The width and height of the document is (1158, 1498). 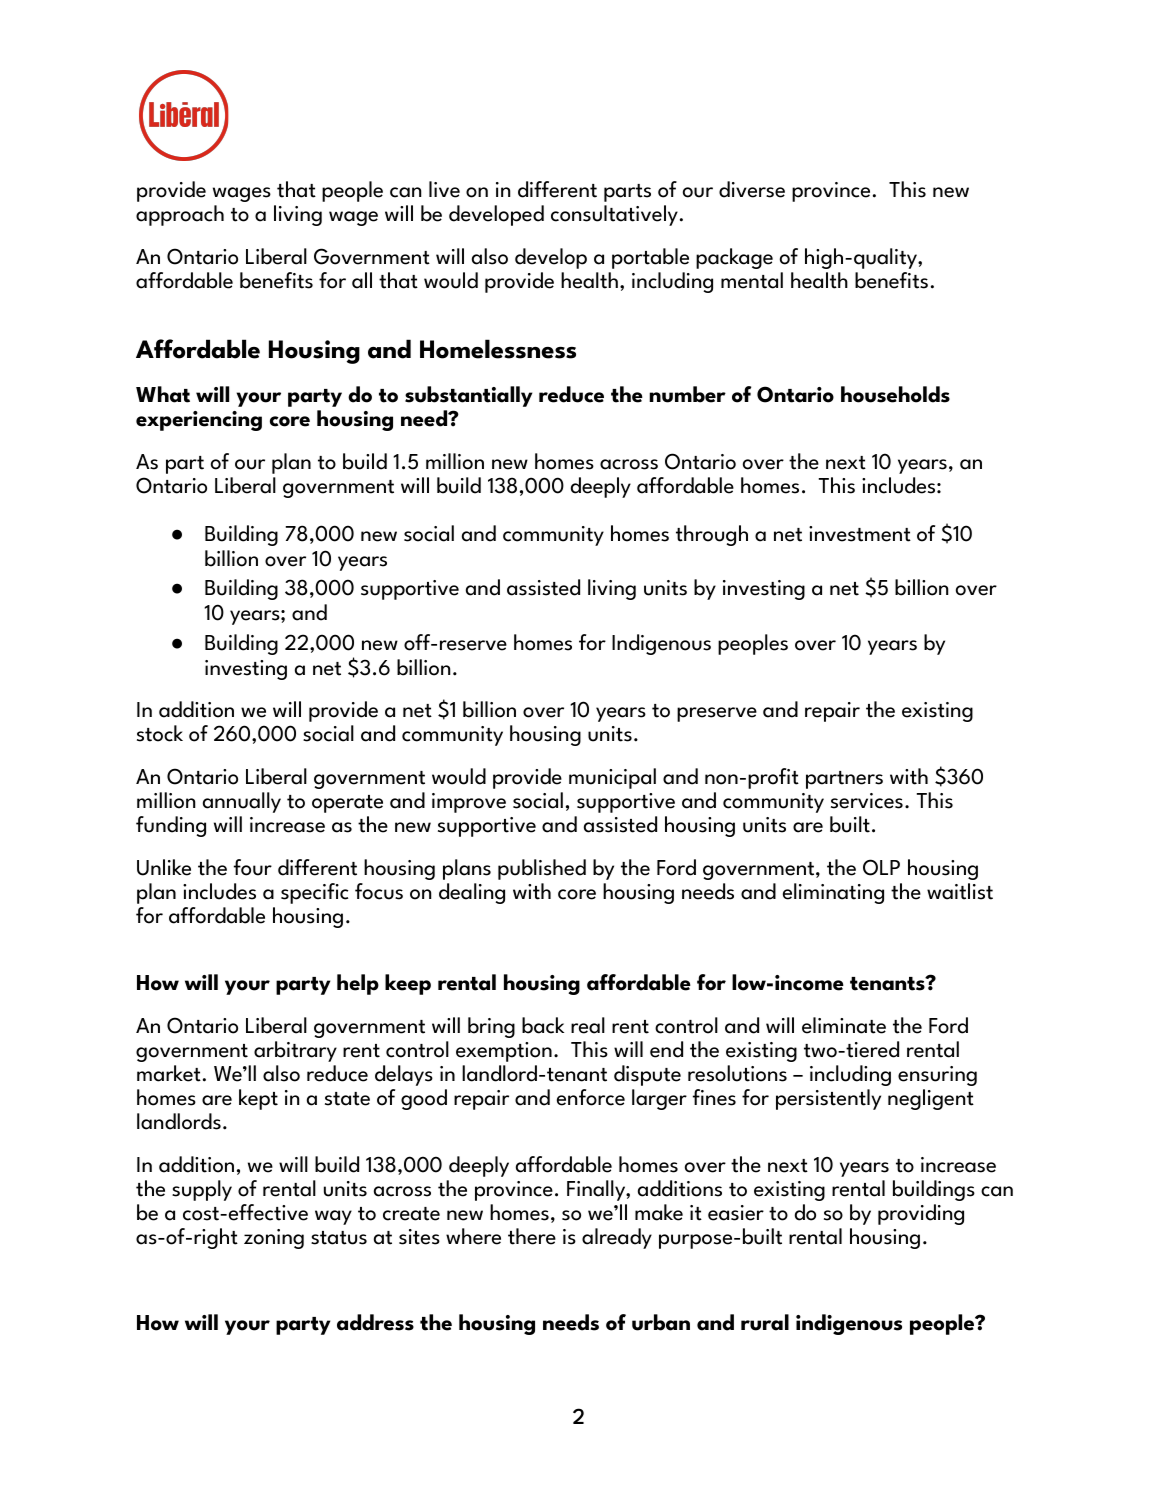 What do you see at coordinates (468, 396) in the document?
I see `substantially` at bounding box center [468, 396].
